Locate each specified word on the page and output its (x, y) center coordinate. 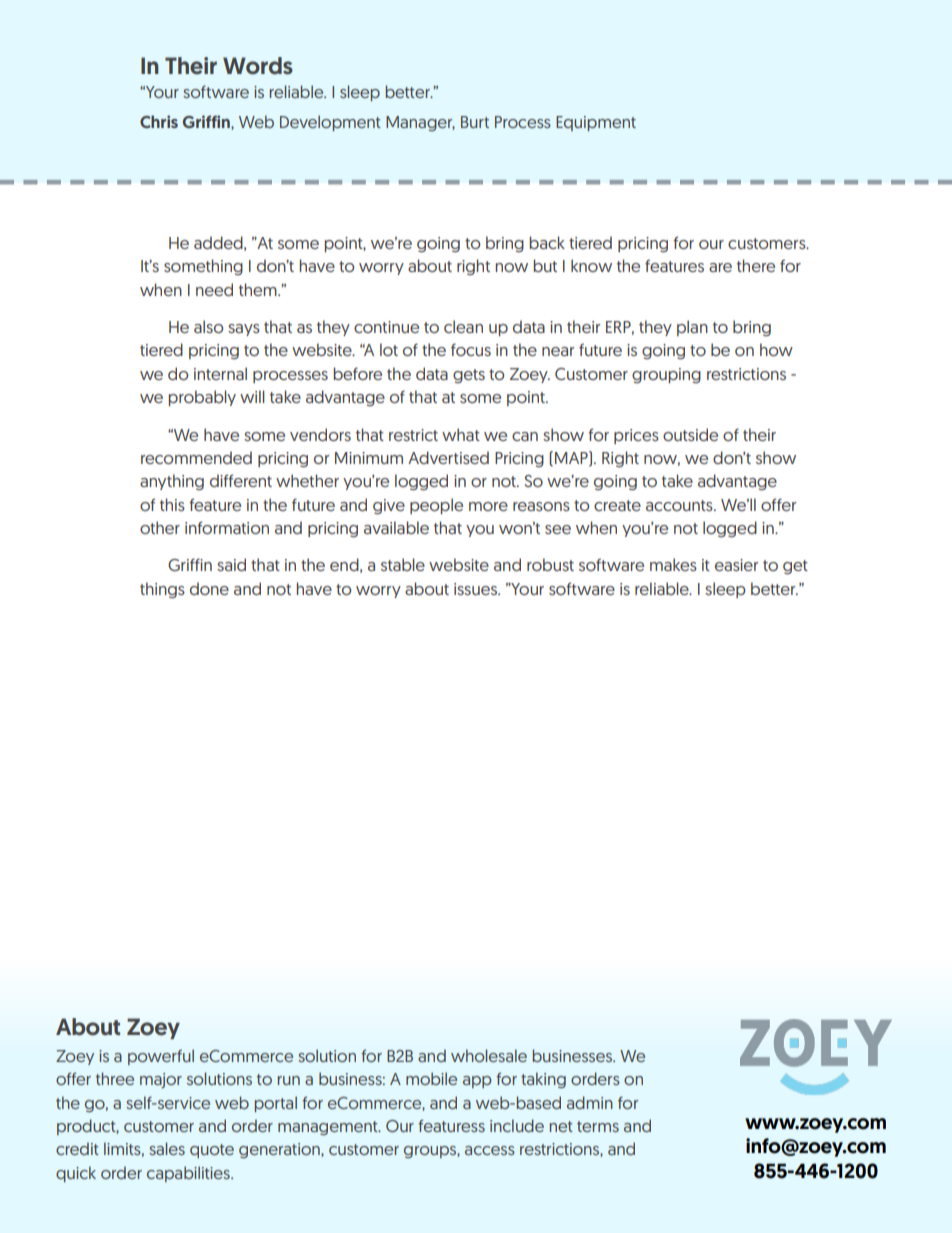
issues (476, 589)
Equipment (596, 123)
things (162, 590)
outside (690, 434)
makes (673, 564)
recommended (196, 457)
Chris (159, 121)
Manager (420, 123)
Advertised (448, 457)
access (490, 1150)
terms (598, 1126)
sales (167, 1148)
